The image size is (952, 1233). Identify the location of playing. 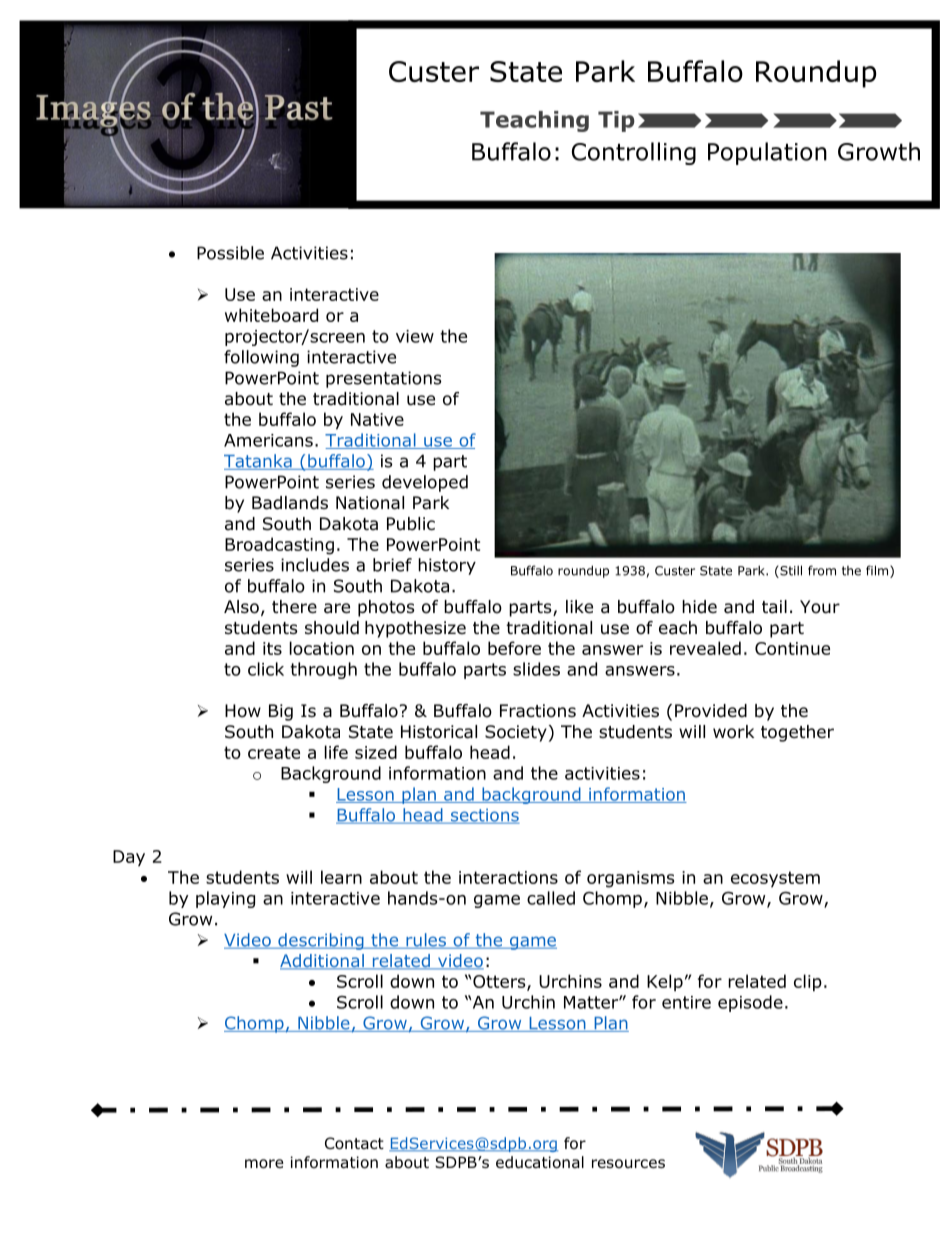
(225, 899).
